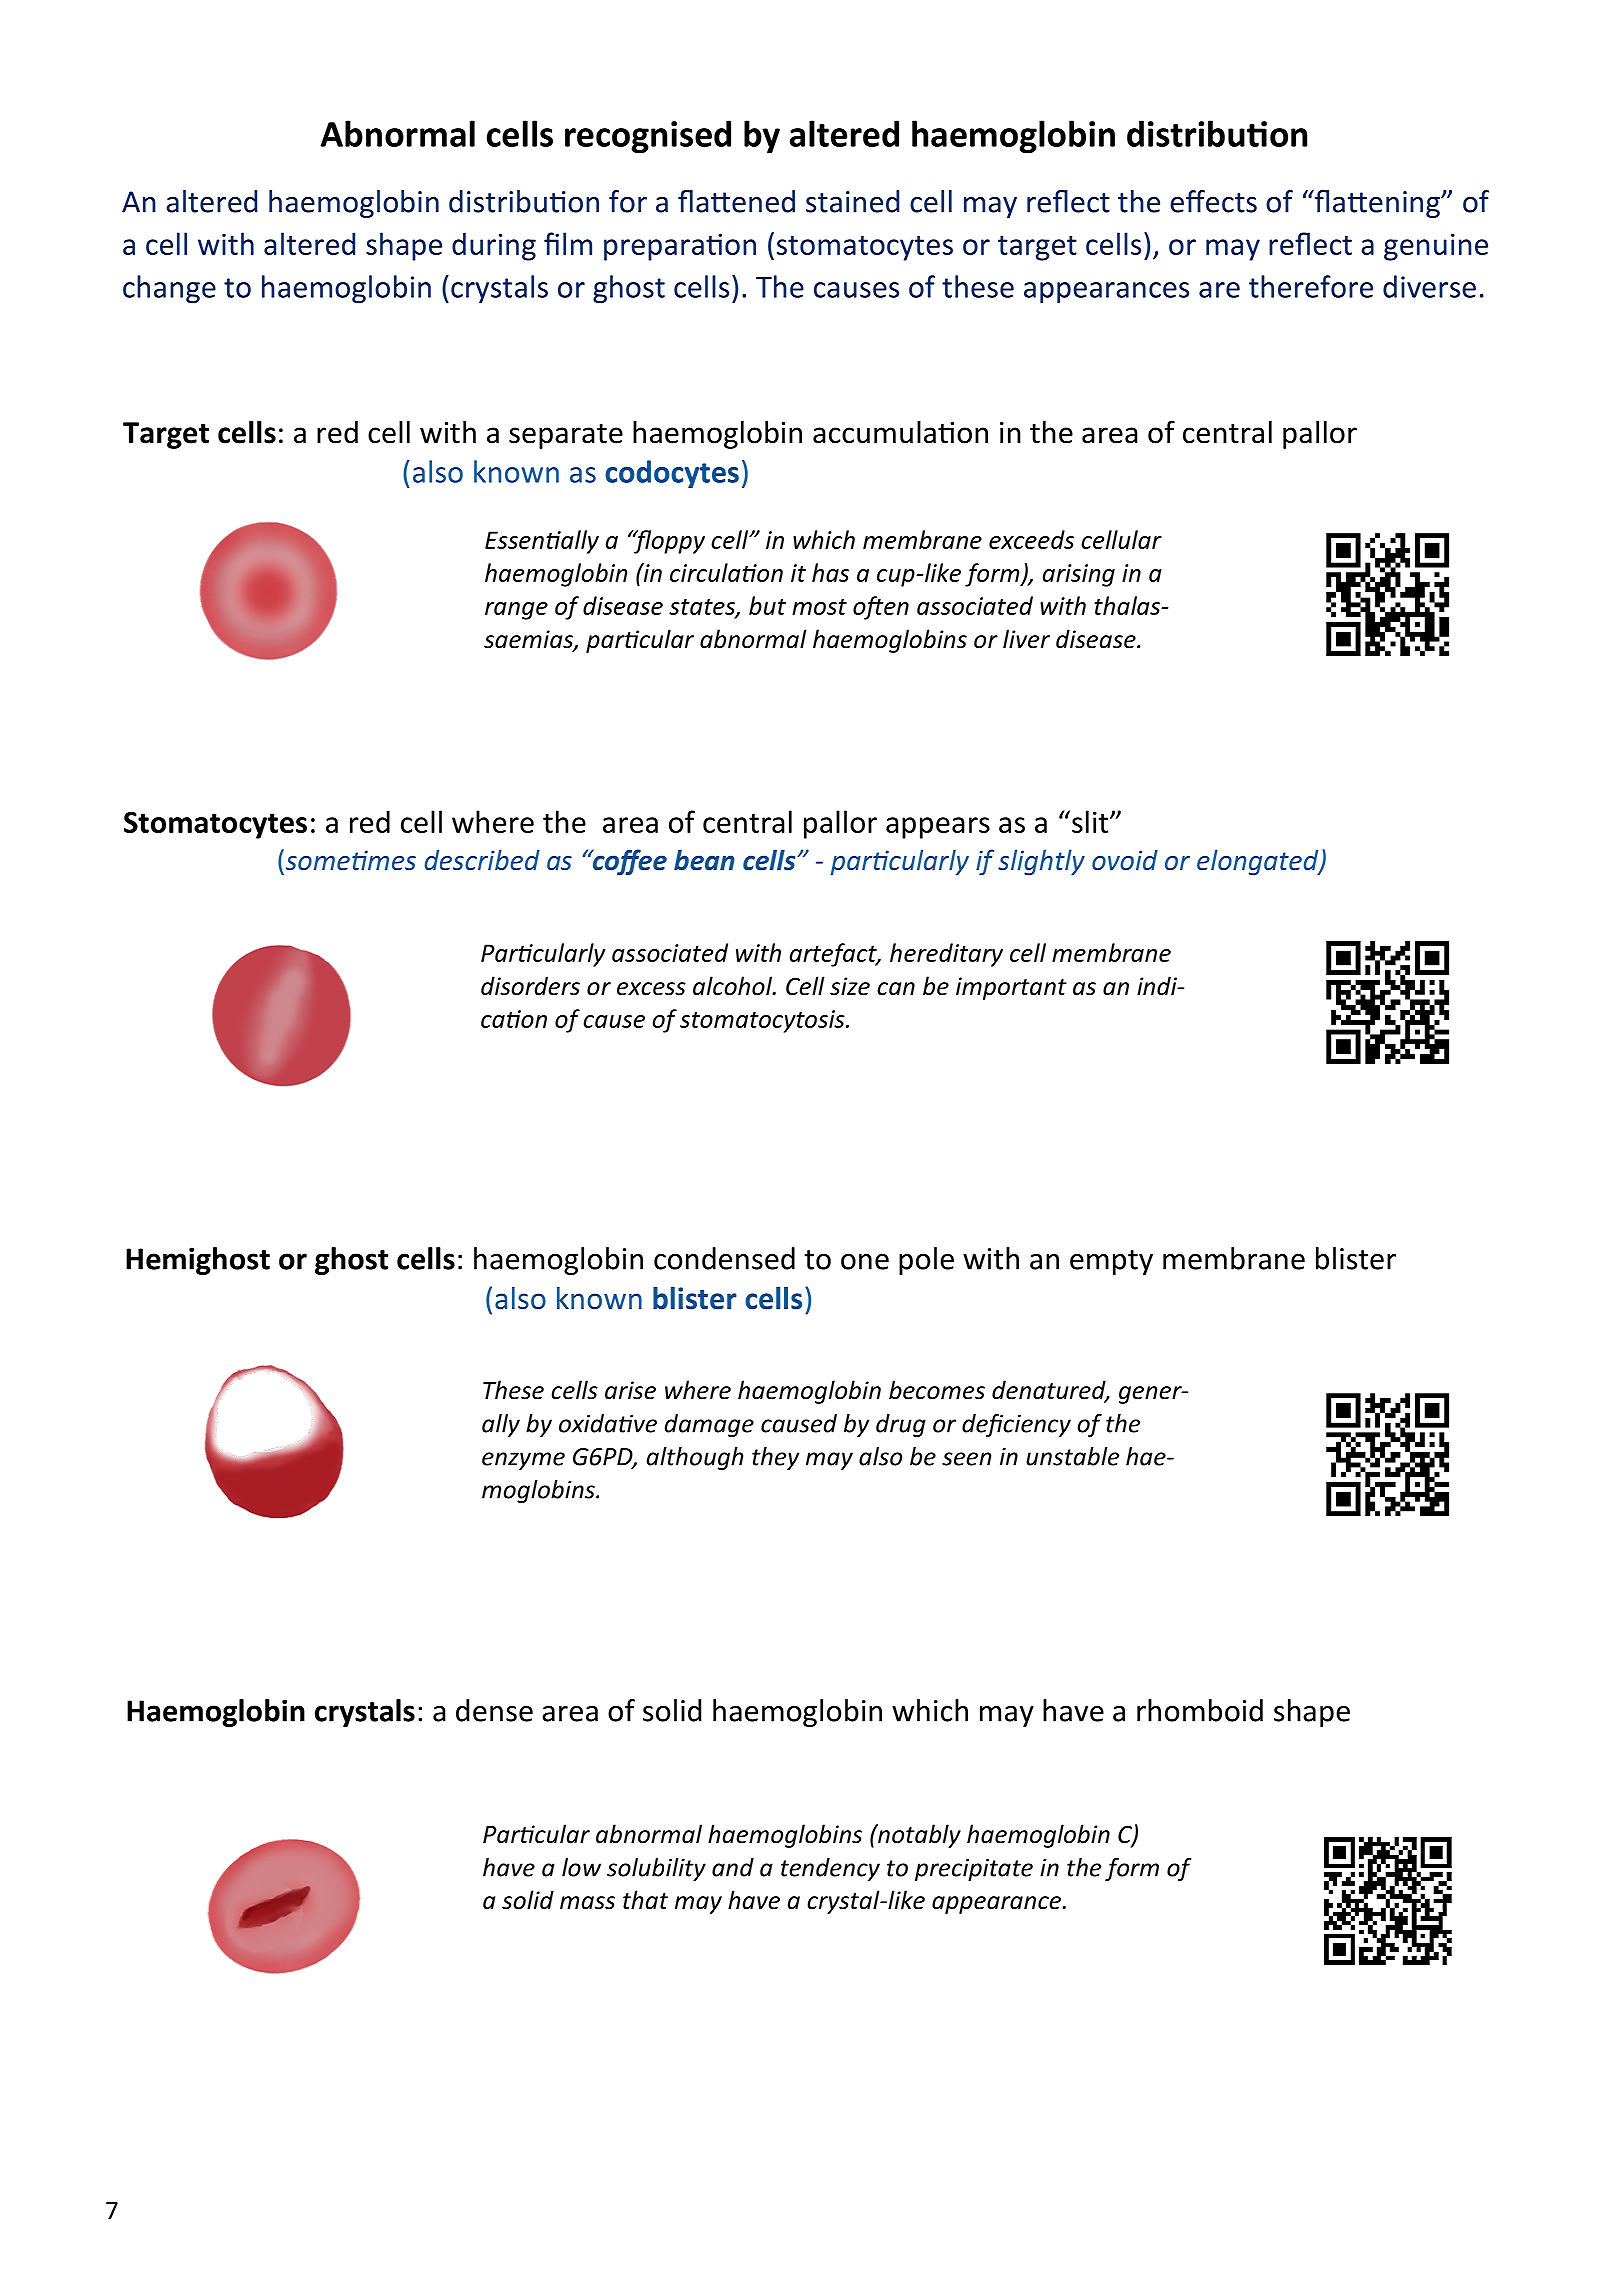 The height and width of the image is (2283, 1614). Describe the element at coordinates (1011, 988) in the image. I see `important` at that location.
